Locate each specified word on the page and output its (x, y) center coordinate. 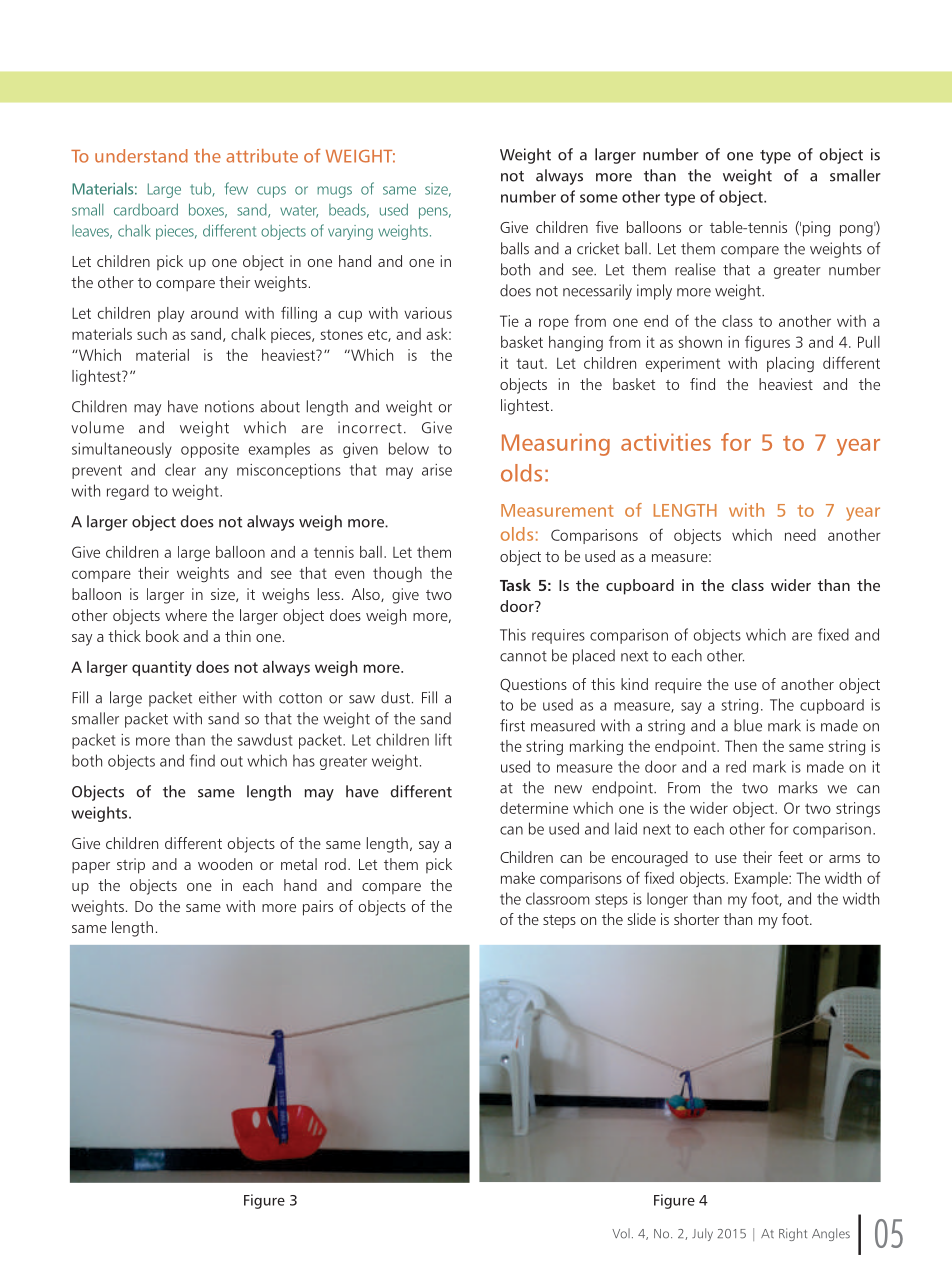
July (702, 1234)
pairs (318, 908)
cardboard (146, 209)
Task (515, 585)
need (800, 535)
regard (128, 492)
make (518, 878)
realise (695, 269)
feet (790, 857)
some (599, 198)
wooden (225, 864)
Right (793, 1234)
